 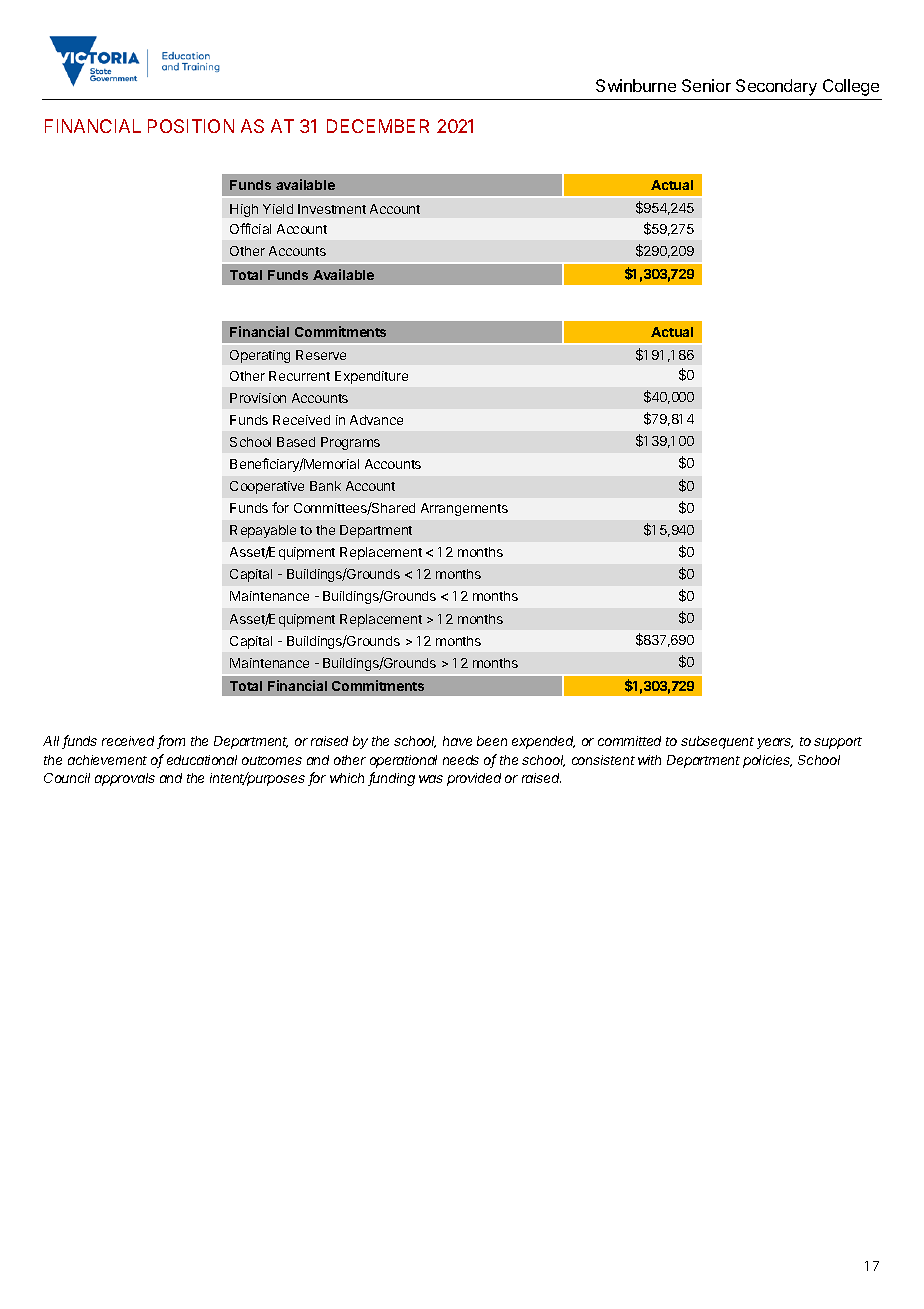 I want to click on Expenditure, so click(x=371, y=377).
